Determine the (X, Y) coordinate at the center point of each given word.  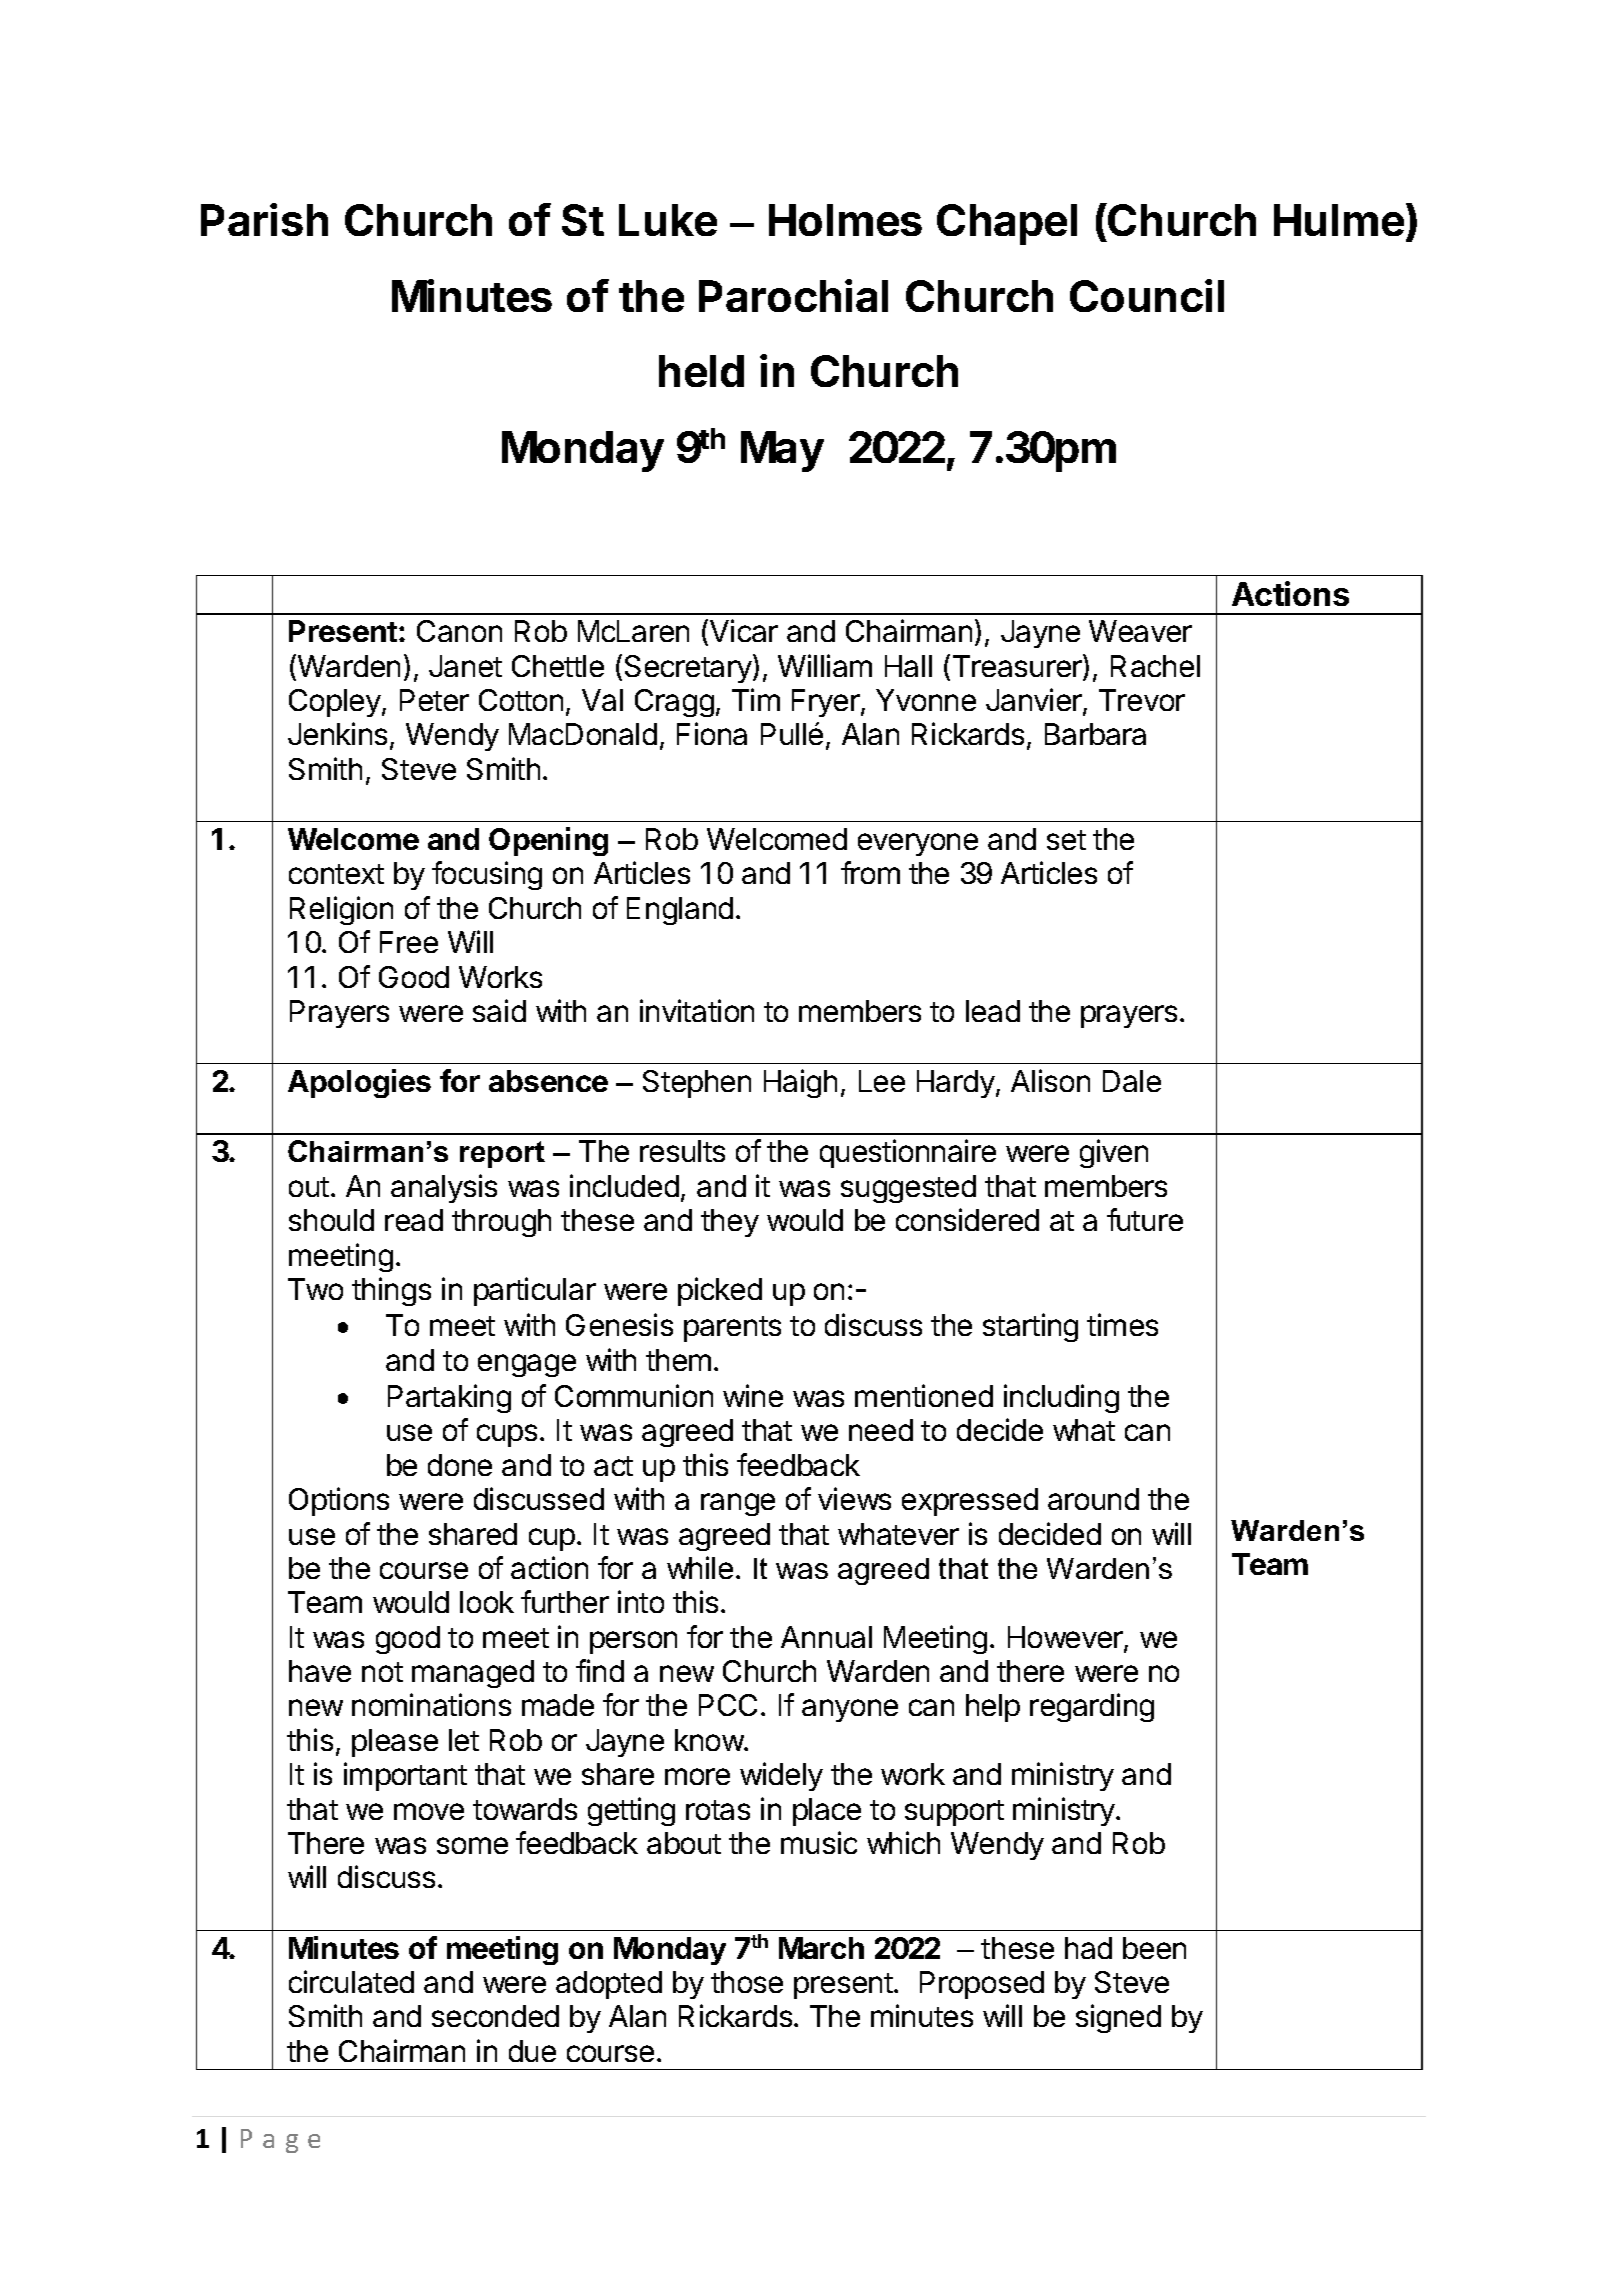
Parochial (793, 295)
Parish (264, 219)
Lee (882, 1081)
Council (1147, 295)
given (1114, 1153)
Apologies (359, 1083)
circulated (351, 1981)
